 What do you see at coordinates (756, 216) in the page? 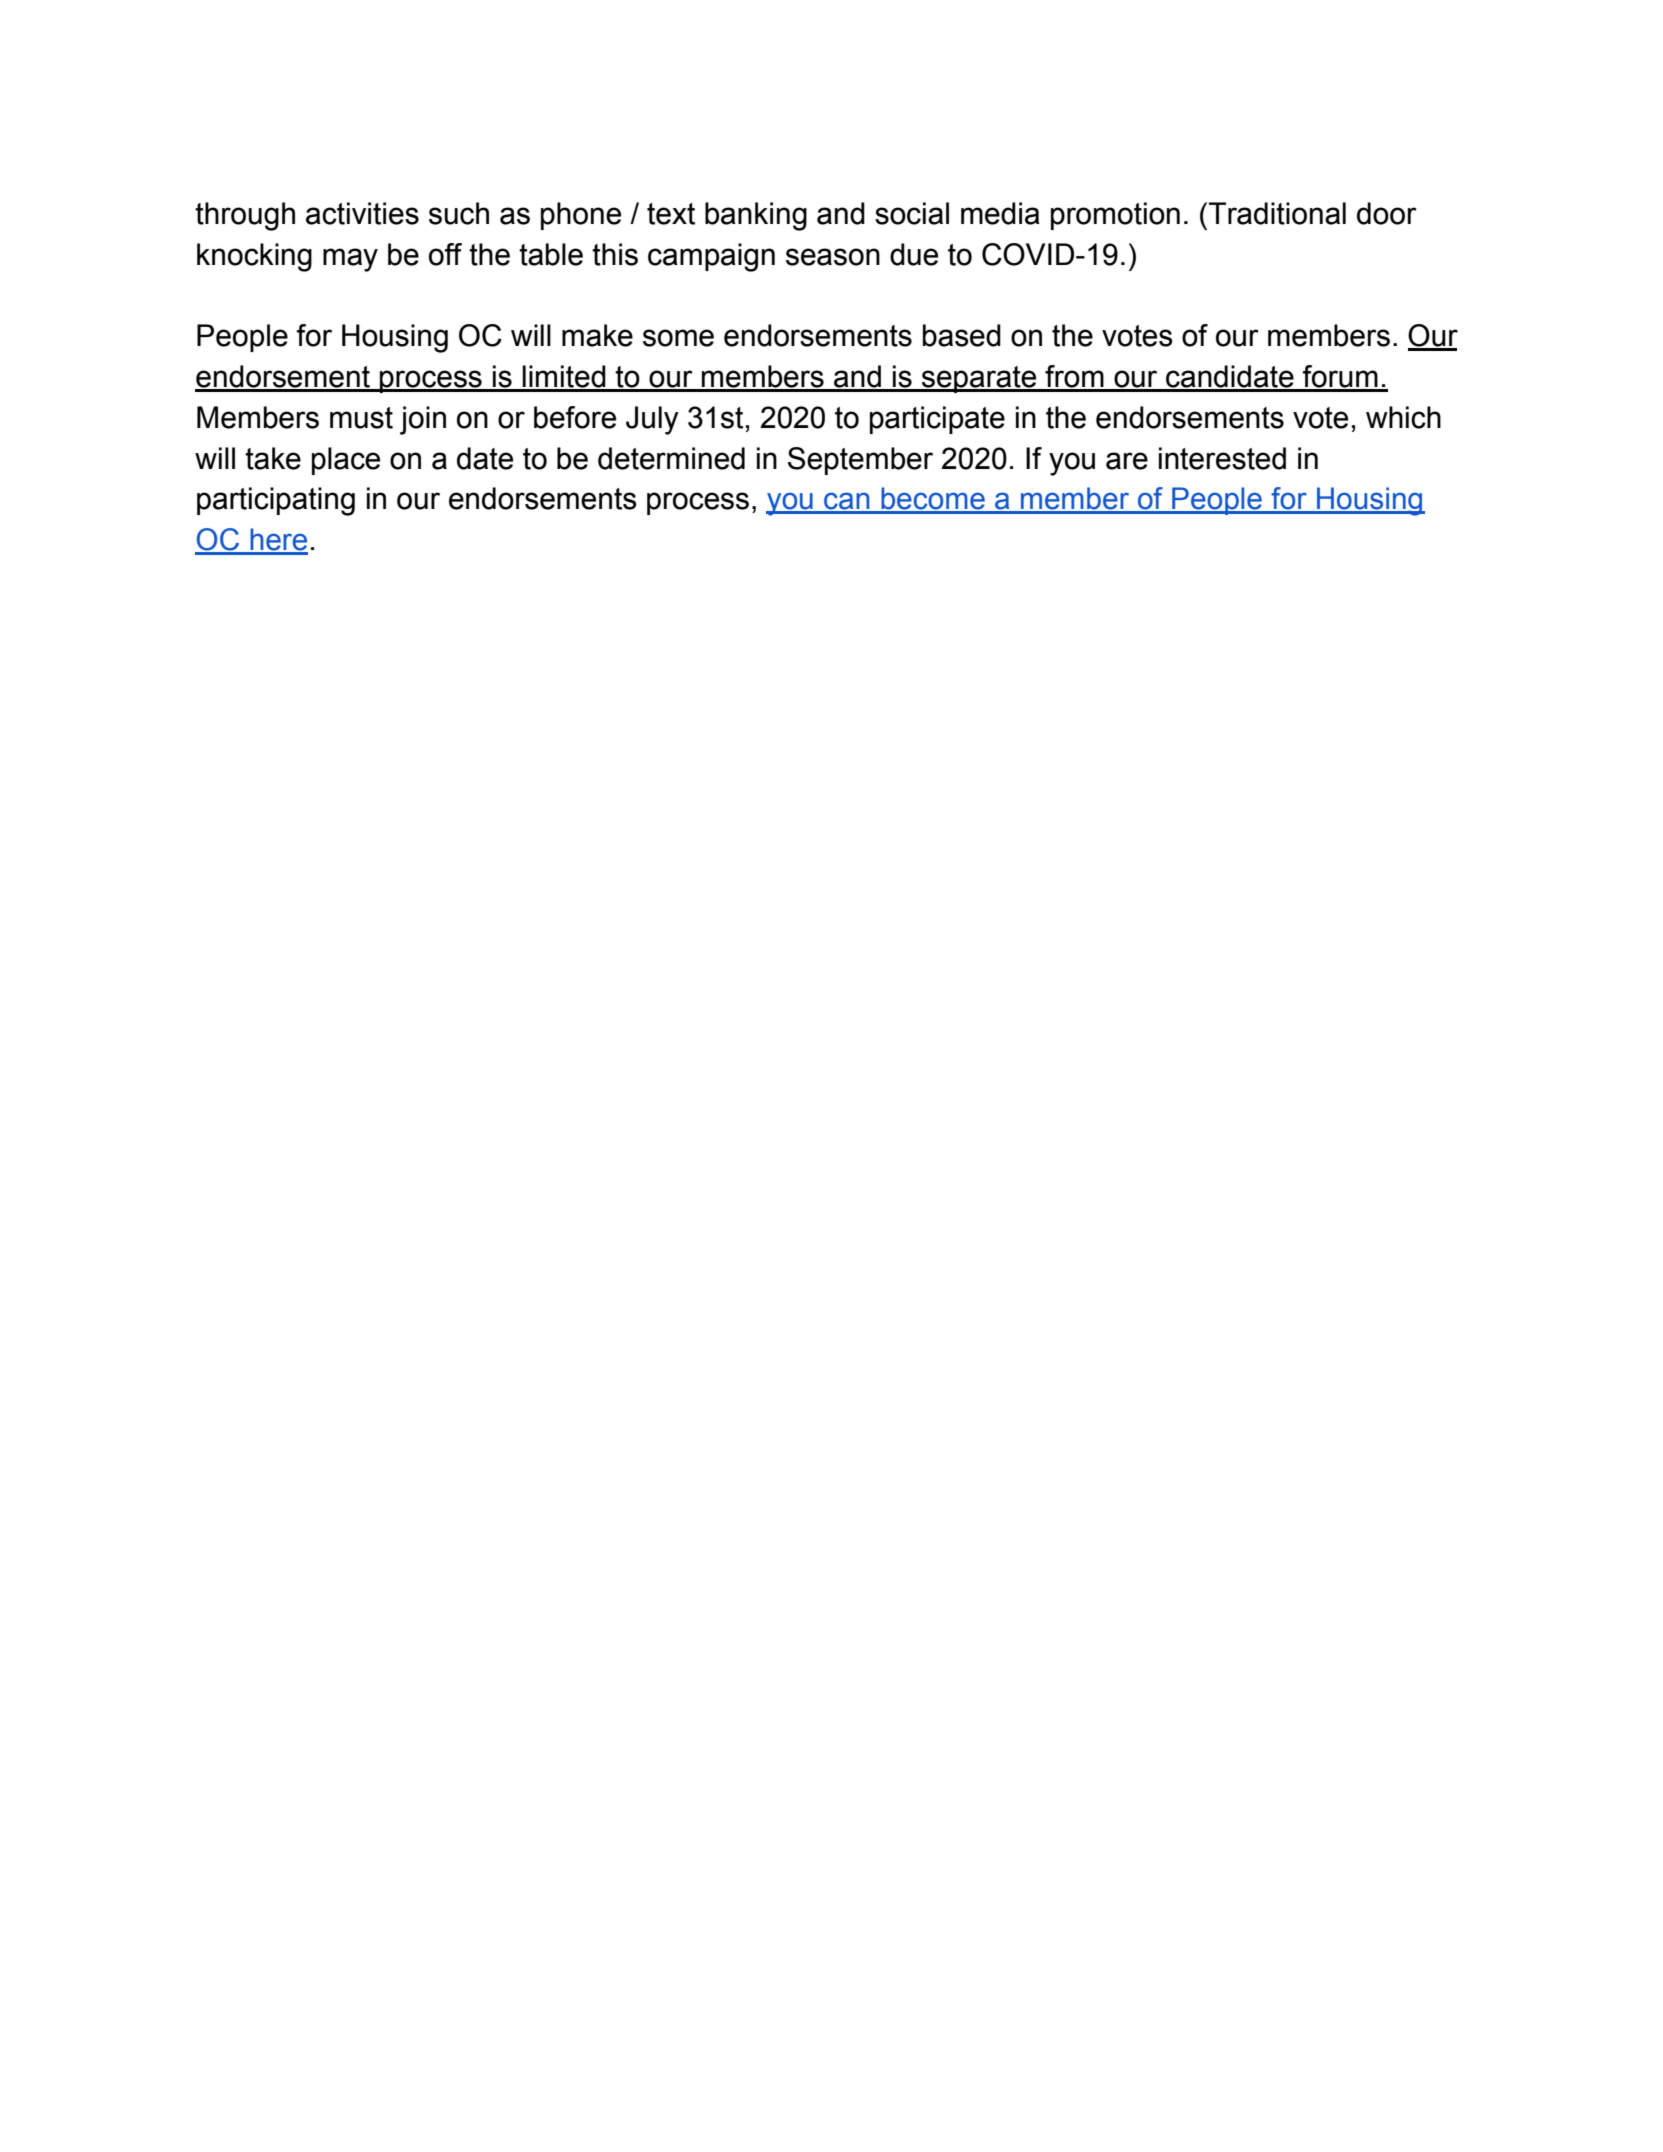
I see `banking` at bounding box center [756, 216].
